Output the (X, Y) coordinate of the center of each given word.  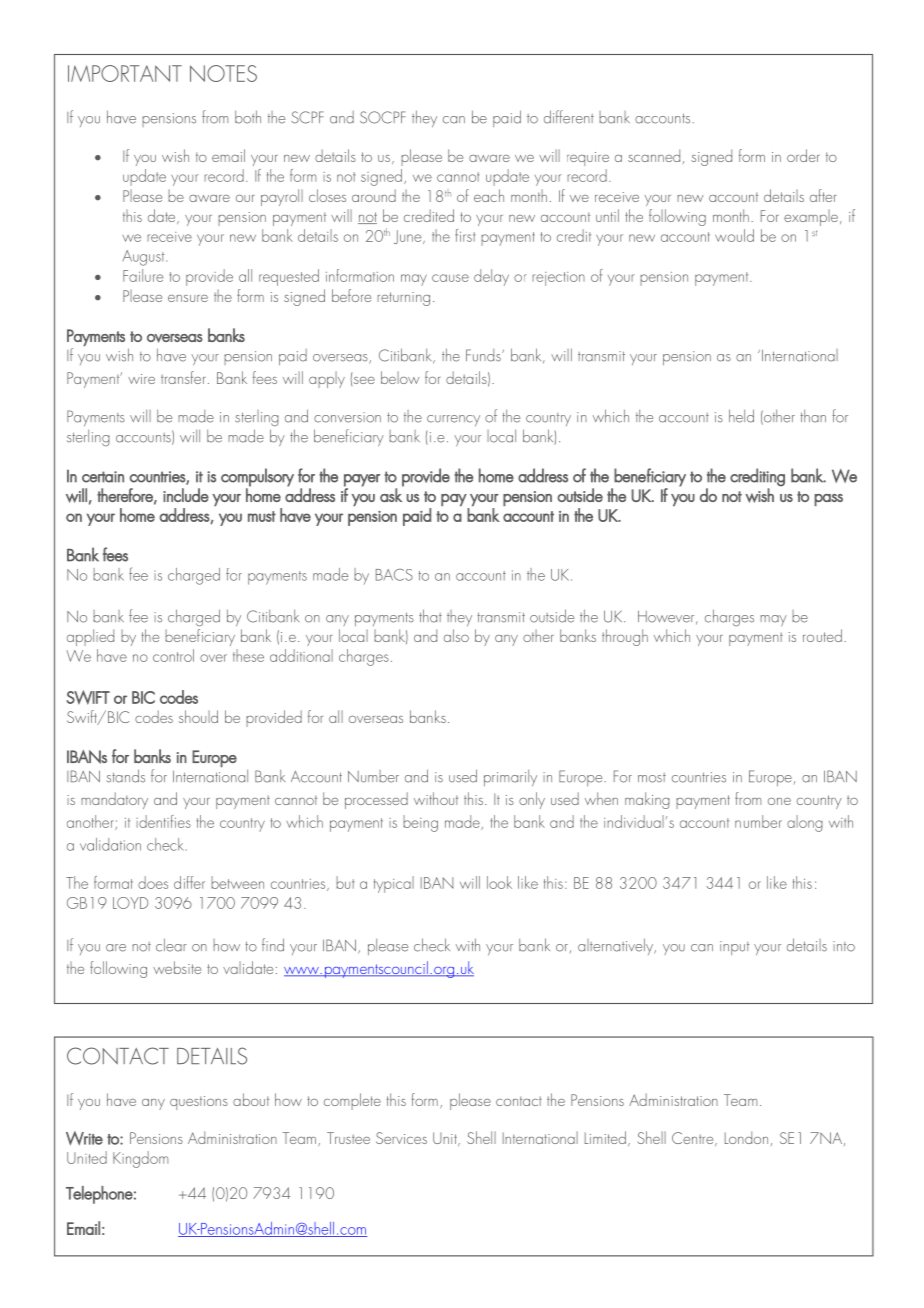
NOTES (223, 73)
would (734, 235)
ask (392, 494)
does (153, 882)
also (456, 635)
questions (199, 1103)
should (198, 716)
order (803, 155)
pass (828, 500)
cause (450, 278)
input (735, 948)
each (489, 195)
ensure (188, 298)
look (499, 882)
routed (822, 635)
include (186, 495)
